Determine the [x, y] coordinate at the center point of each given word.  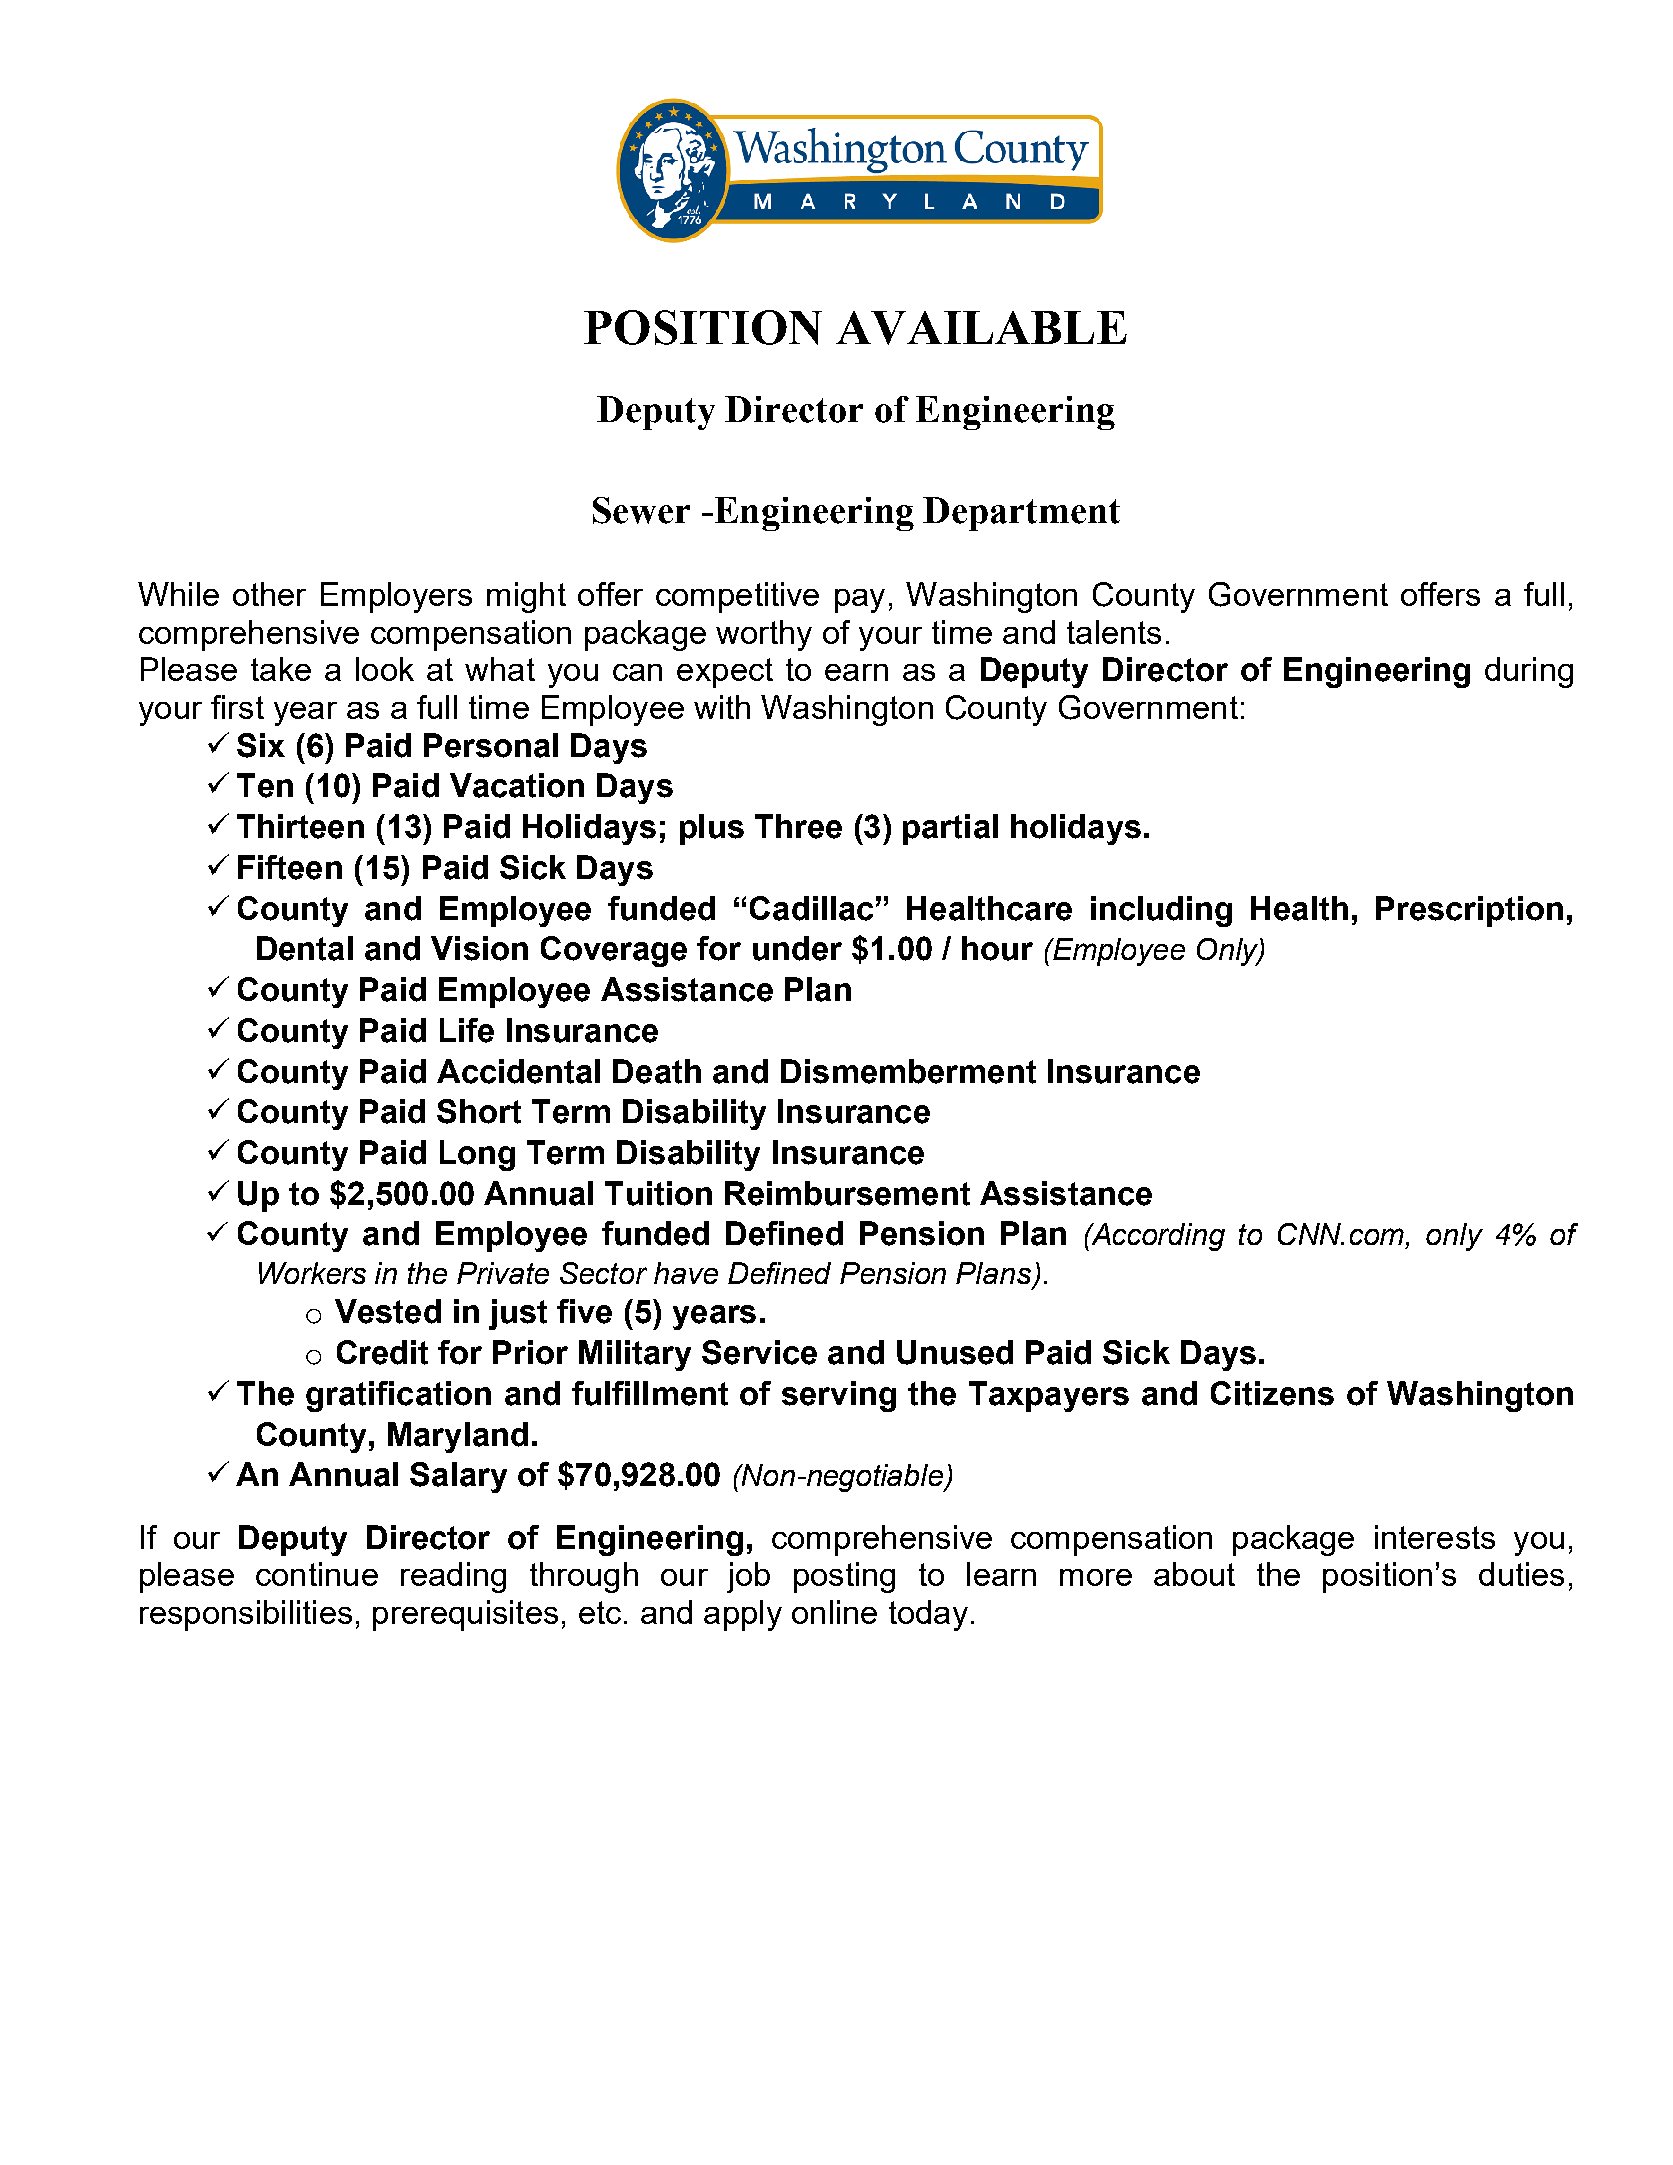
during [1529, 672]
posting [844, 1577]
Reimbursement [847, 1193]
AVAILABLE [981, 328]
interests [1435, 1537]
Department [1021, 514]
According [1157, 1237]
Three [798, 826]
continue [317, 1574]
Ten [265, 785]
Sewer [641, 510]
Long [477, 1155]
